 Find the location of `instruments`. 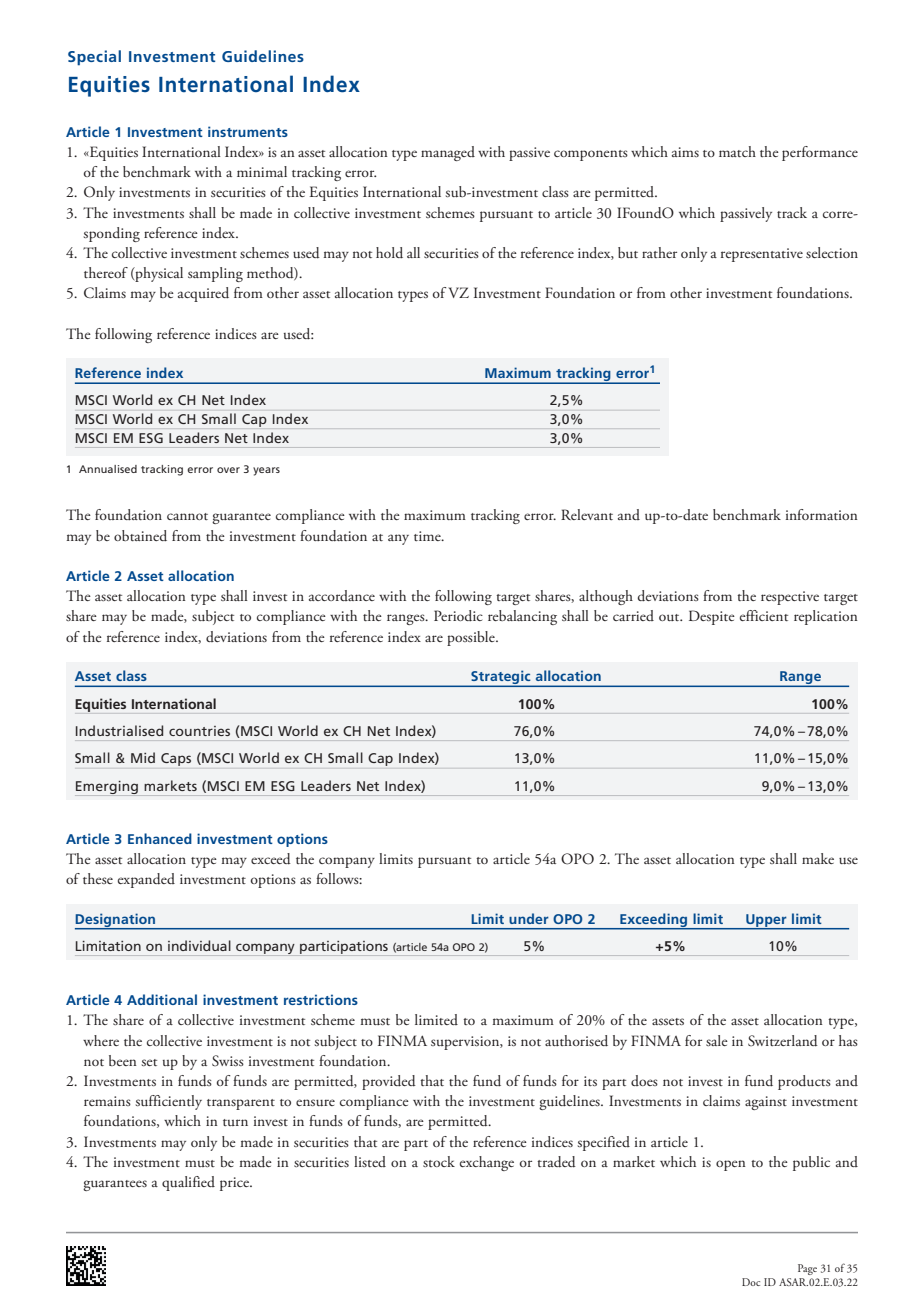

instruments is located at coordinates (248, 131).
